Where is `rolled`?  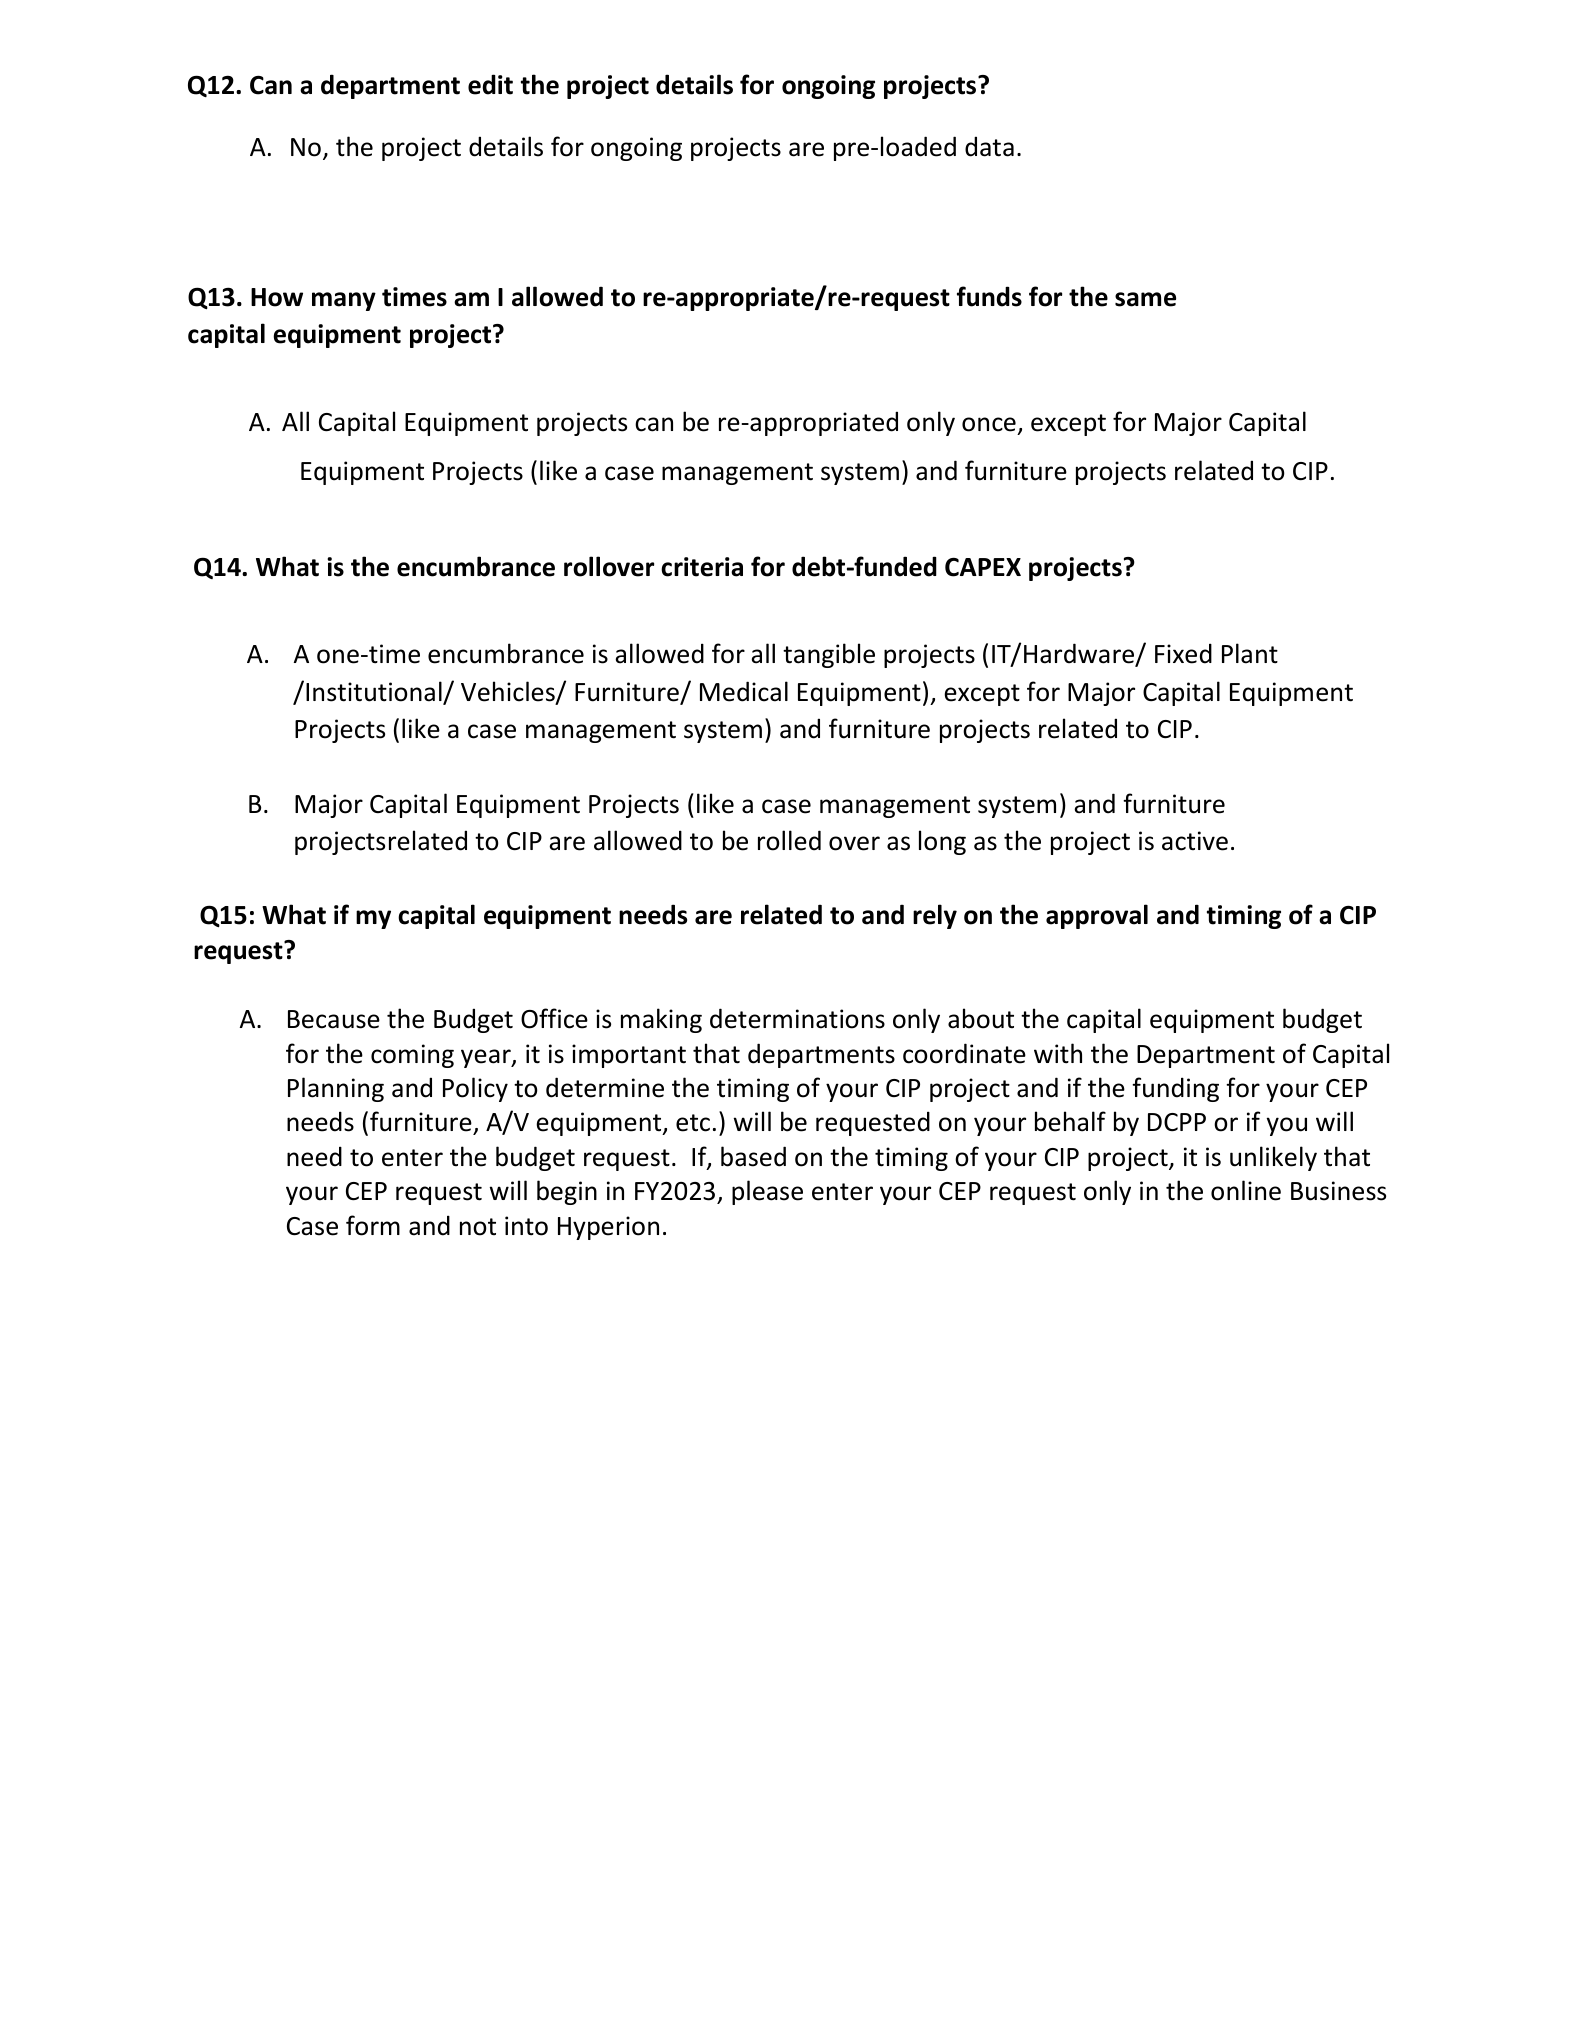 rolled is located at coordinates (789, 840).
